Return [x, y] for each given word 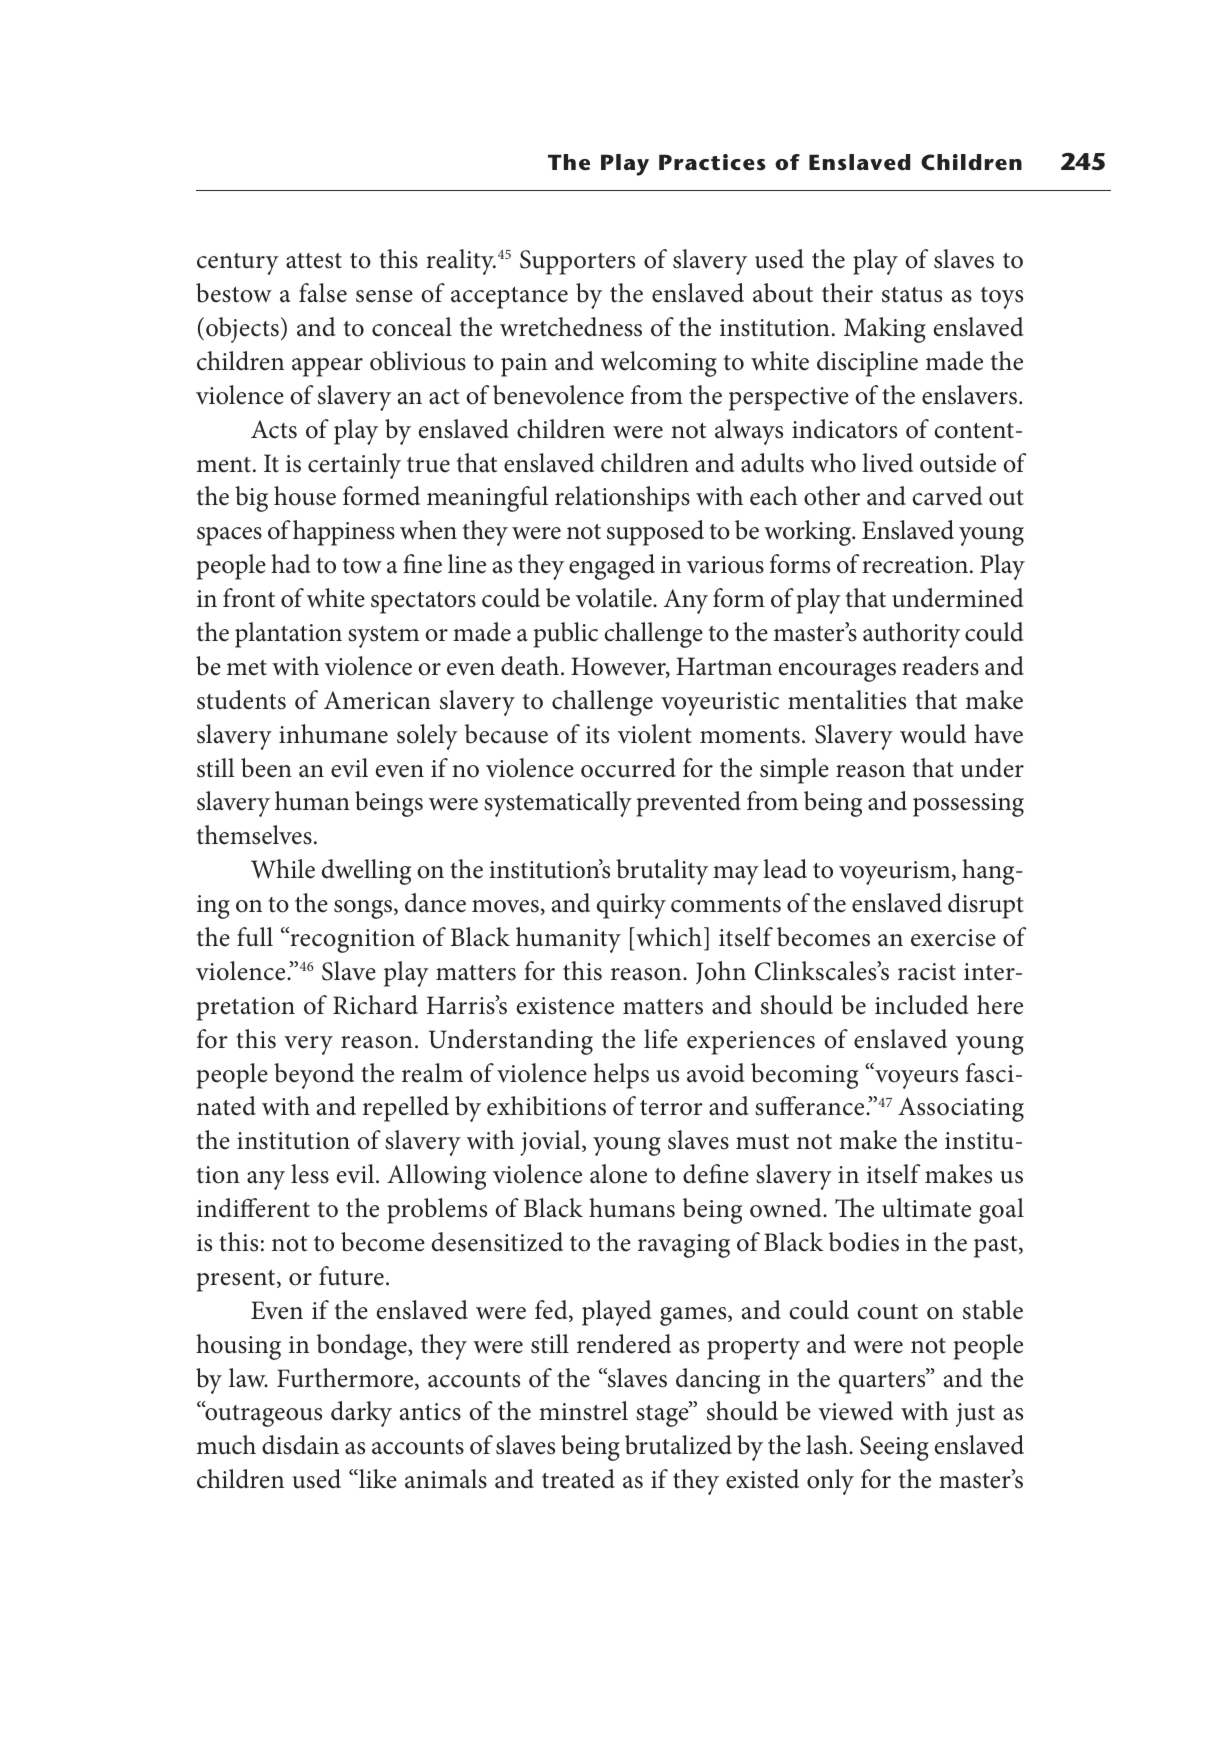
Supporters [577, 262]
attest [314, 261]
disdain [300, 1445]
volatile [615, 598]
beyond [314, 1076]
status [912, 295]
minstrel [583, 1411]
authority [911, 635]
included [921, 1005]
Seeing [894, 1448]
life [661, 1039]
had [290, 564]
